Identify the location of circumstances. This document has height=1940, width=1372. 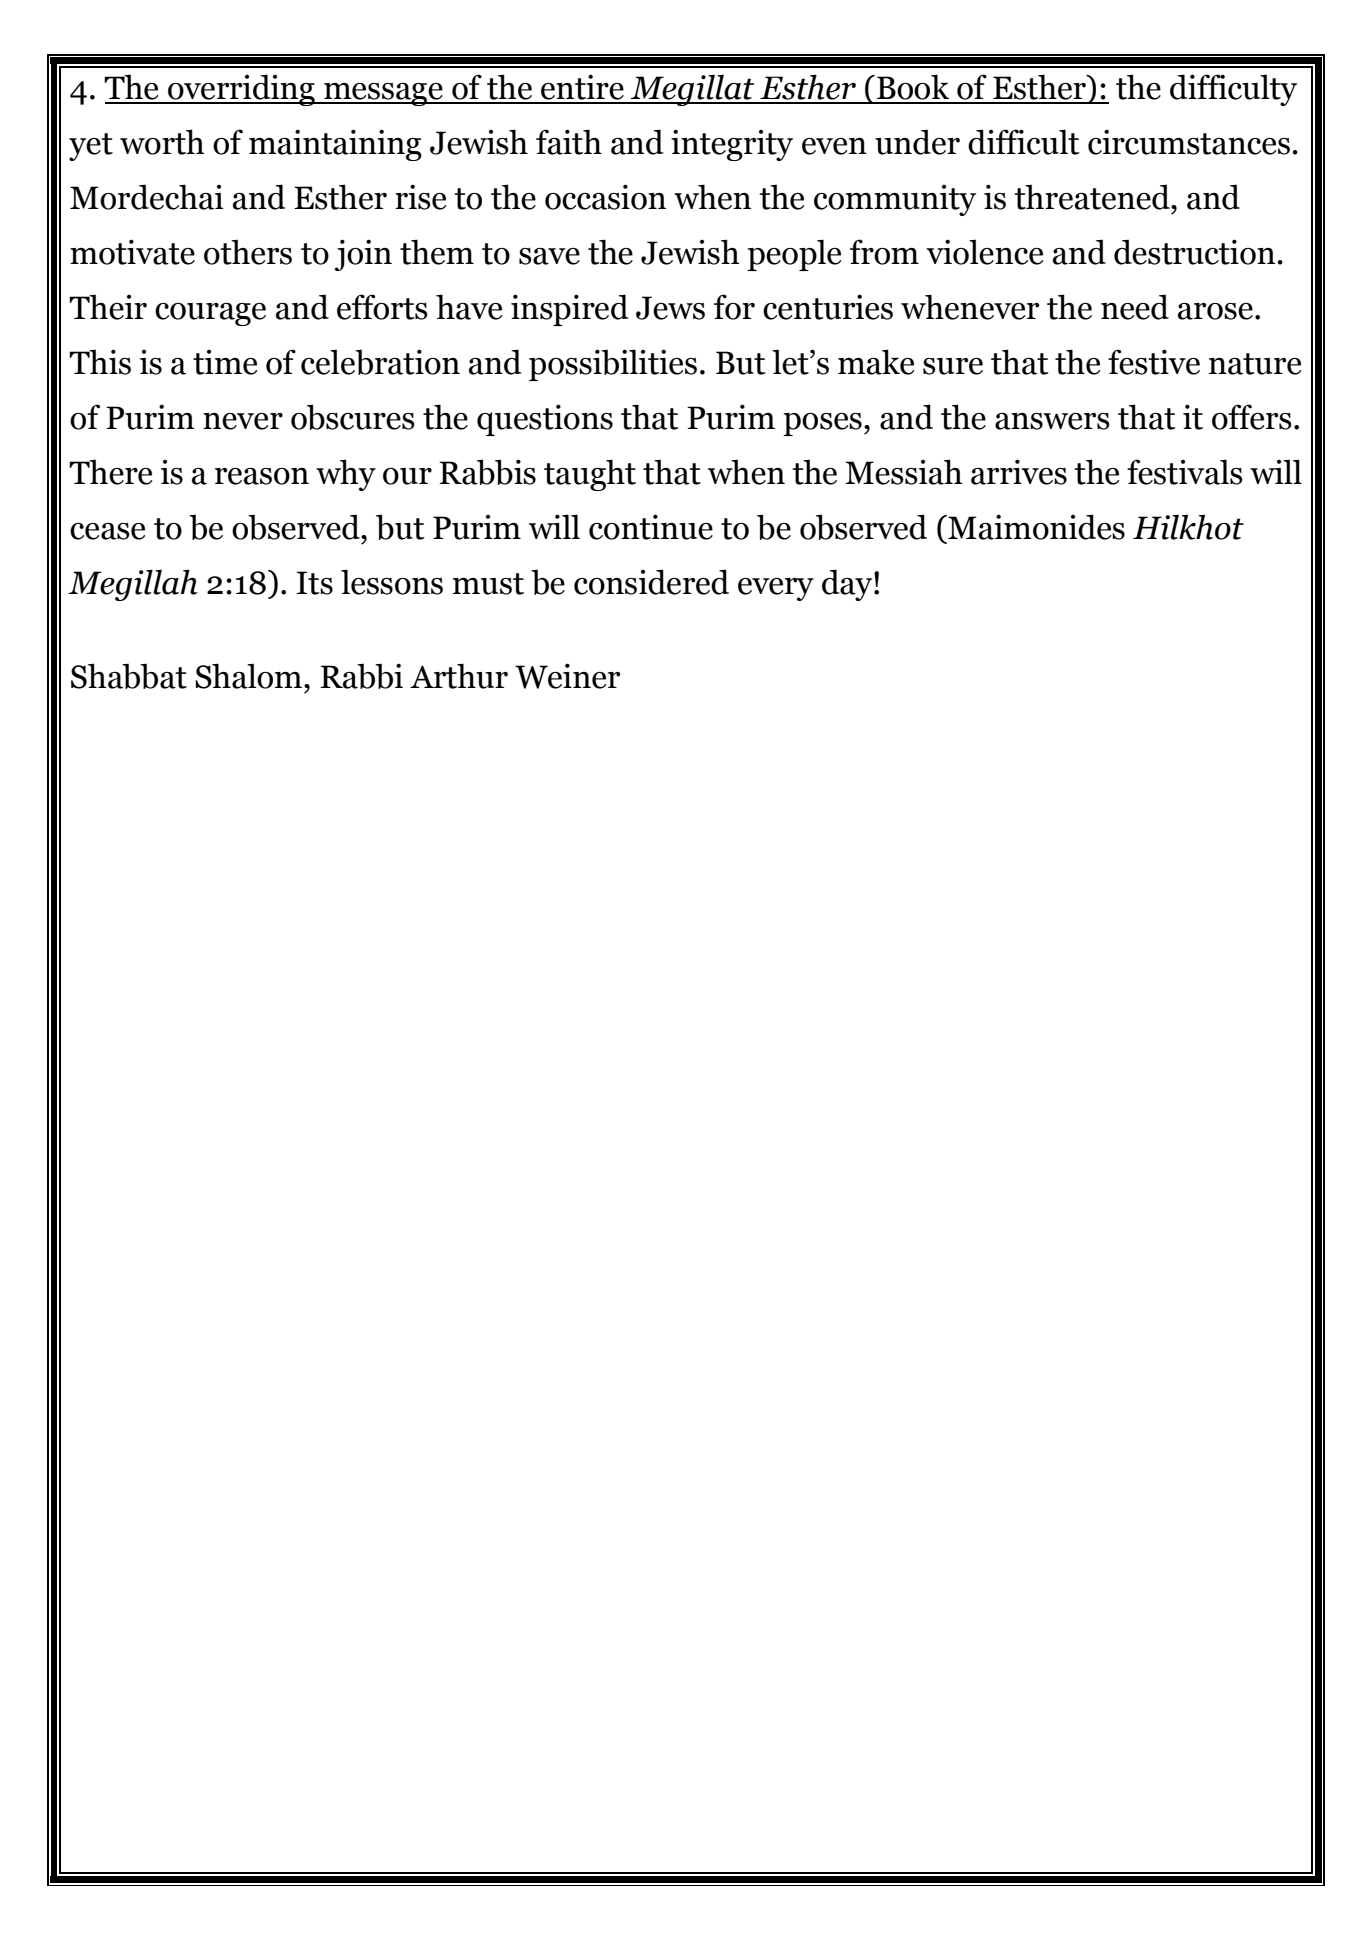
(1189, 142).
